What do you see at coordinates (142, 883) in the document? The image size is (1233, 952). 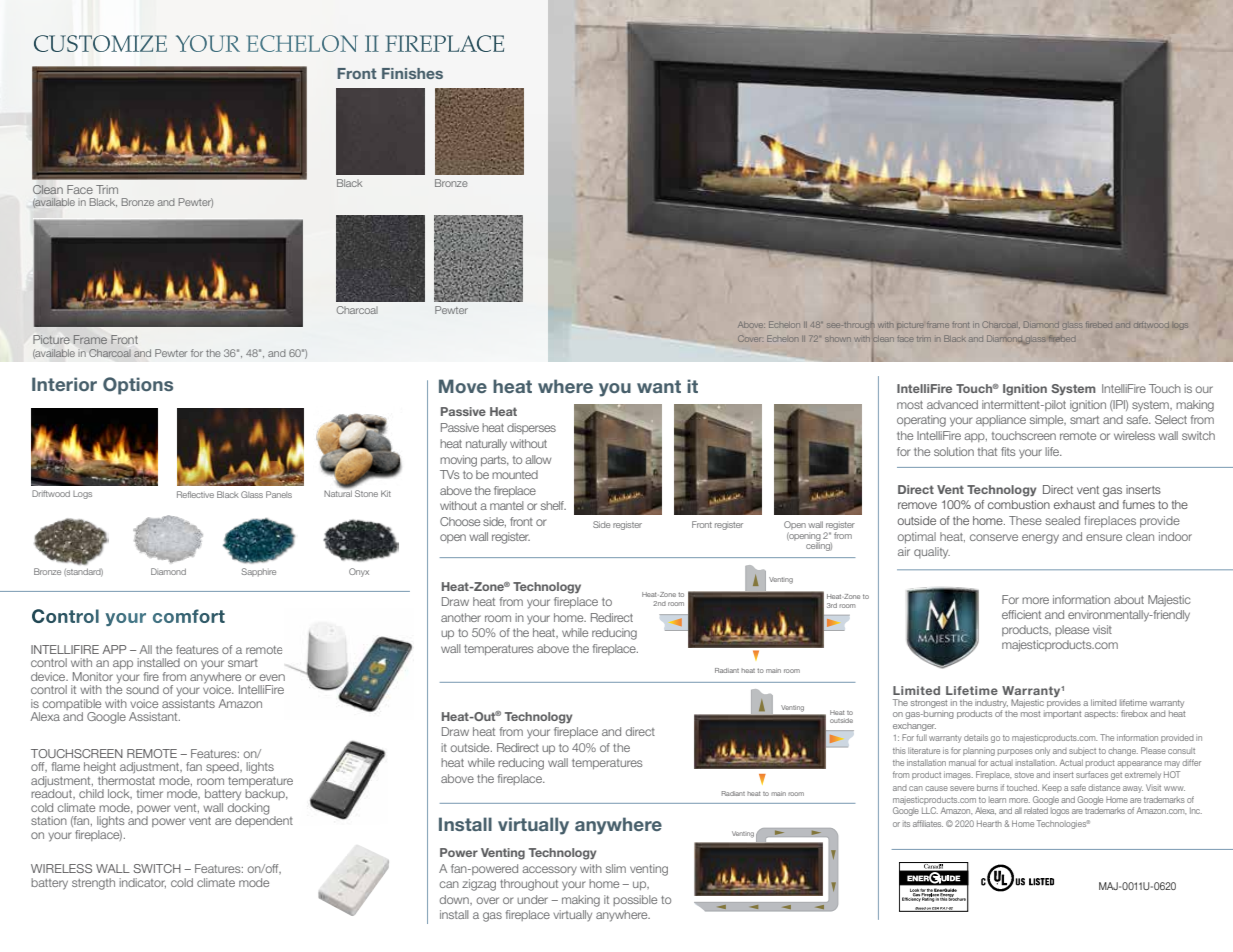 I see `indicator` at bounding box center [142, 883].
